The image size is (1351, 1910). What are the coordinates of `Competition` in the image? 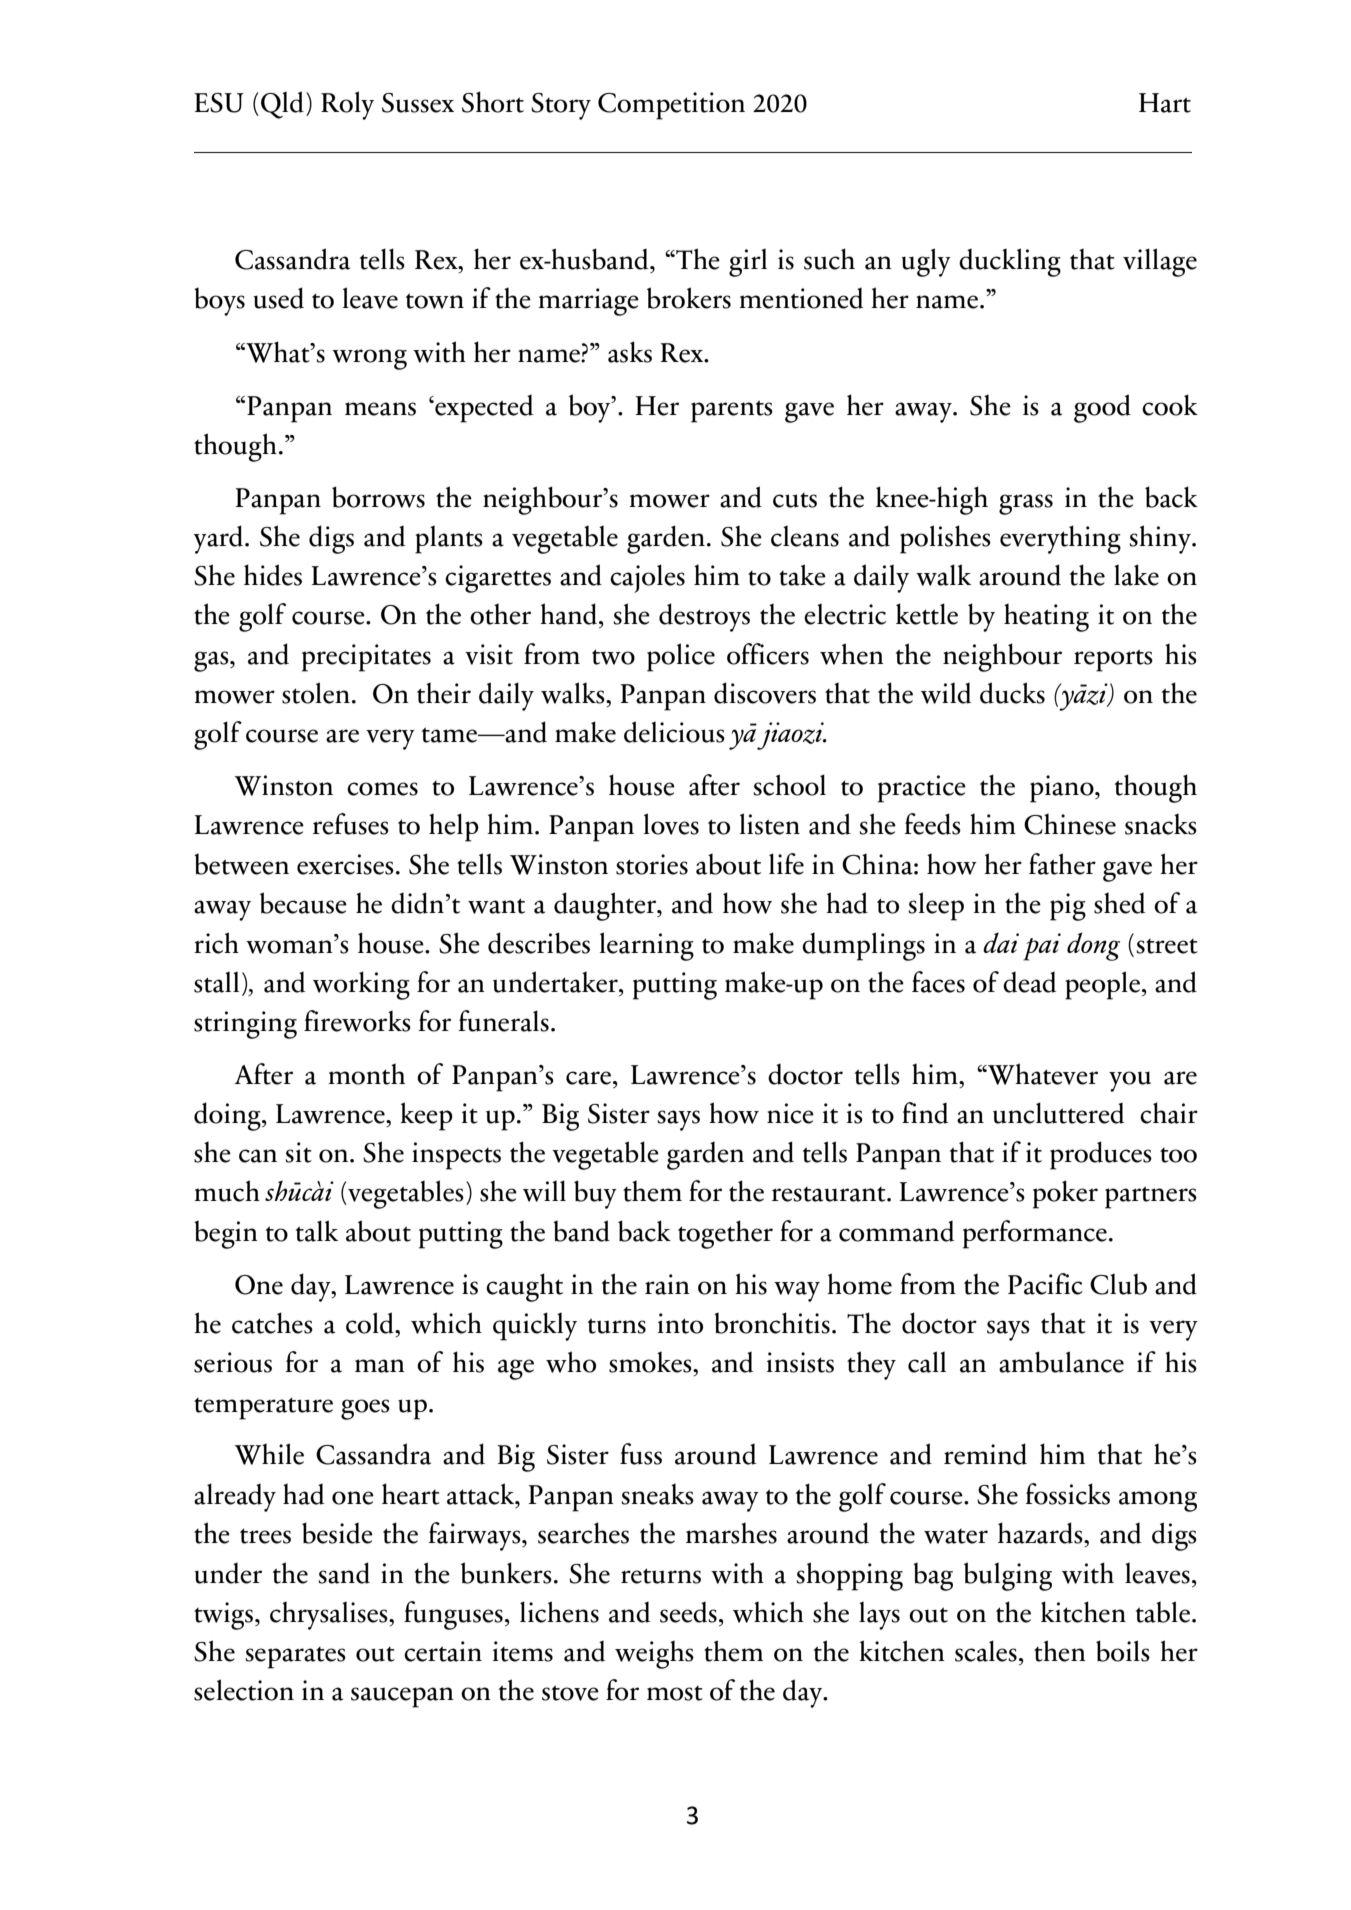 It's located at (671, 106).
